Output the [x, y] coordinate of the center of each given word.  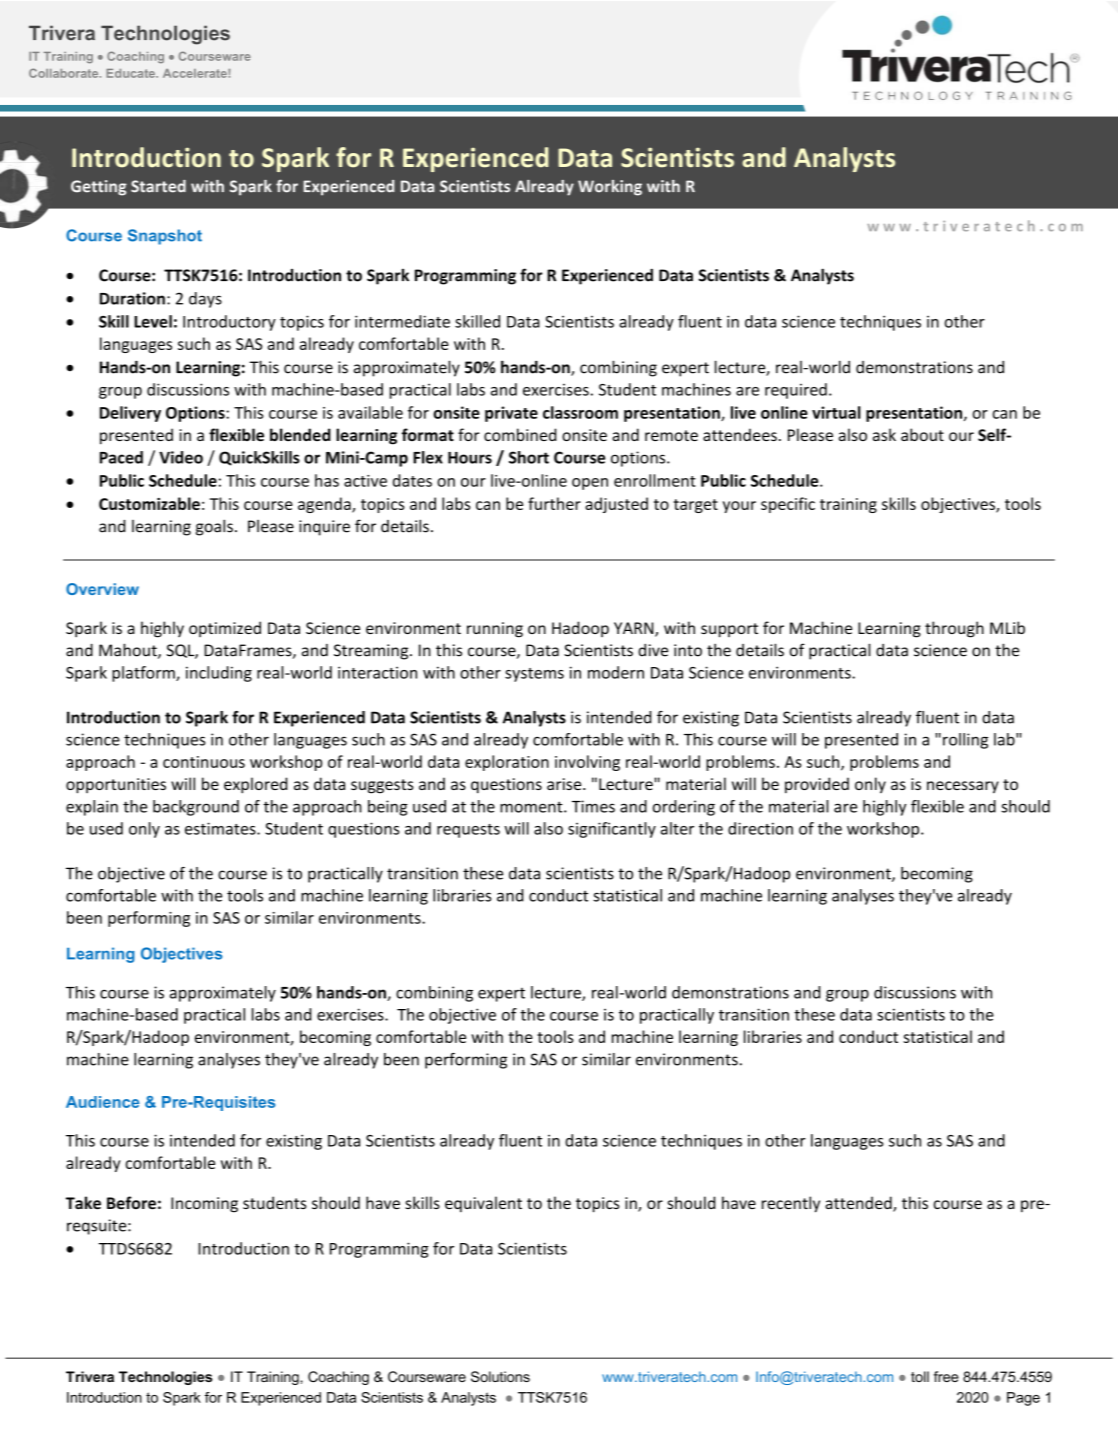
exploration [507, 763]
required [796, 391]
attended [859, 1204]
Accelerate [196, 73]
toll [920, 1376]
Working [610, 188]
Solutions [500, 1376]
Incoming [204, 1205]
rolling [965, 741]
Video [181, 457]
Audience [103, 1102]
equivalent [483, 1204]
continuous [204, 762]
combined [520, 434]
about [922, 434]
